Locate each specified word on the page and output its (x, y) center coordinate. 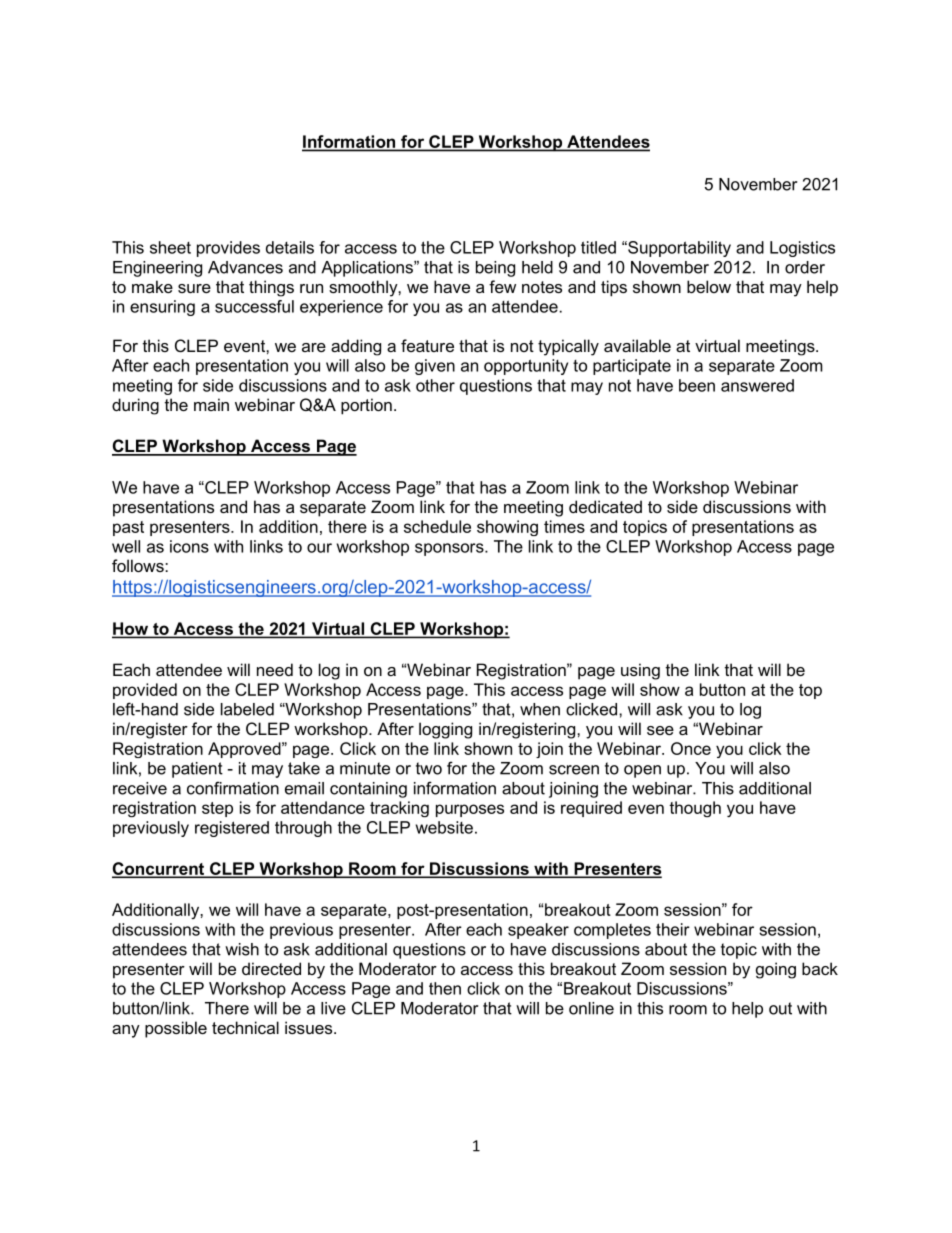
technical (245, 1027)
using (640, 671)
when (540, 709)
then (445, 988)
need (275, 669)
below (709, 286)
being (495, 269)
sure (194, 288)
